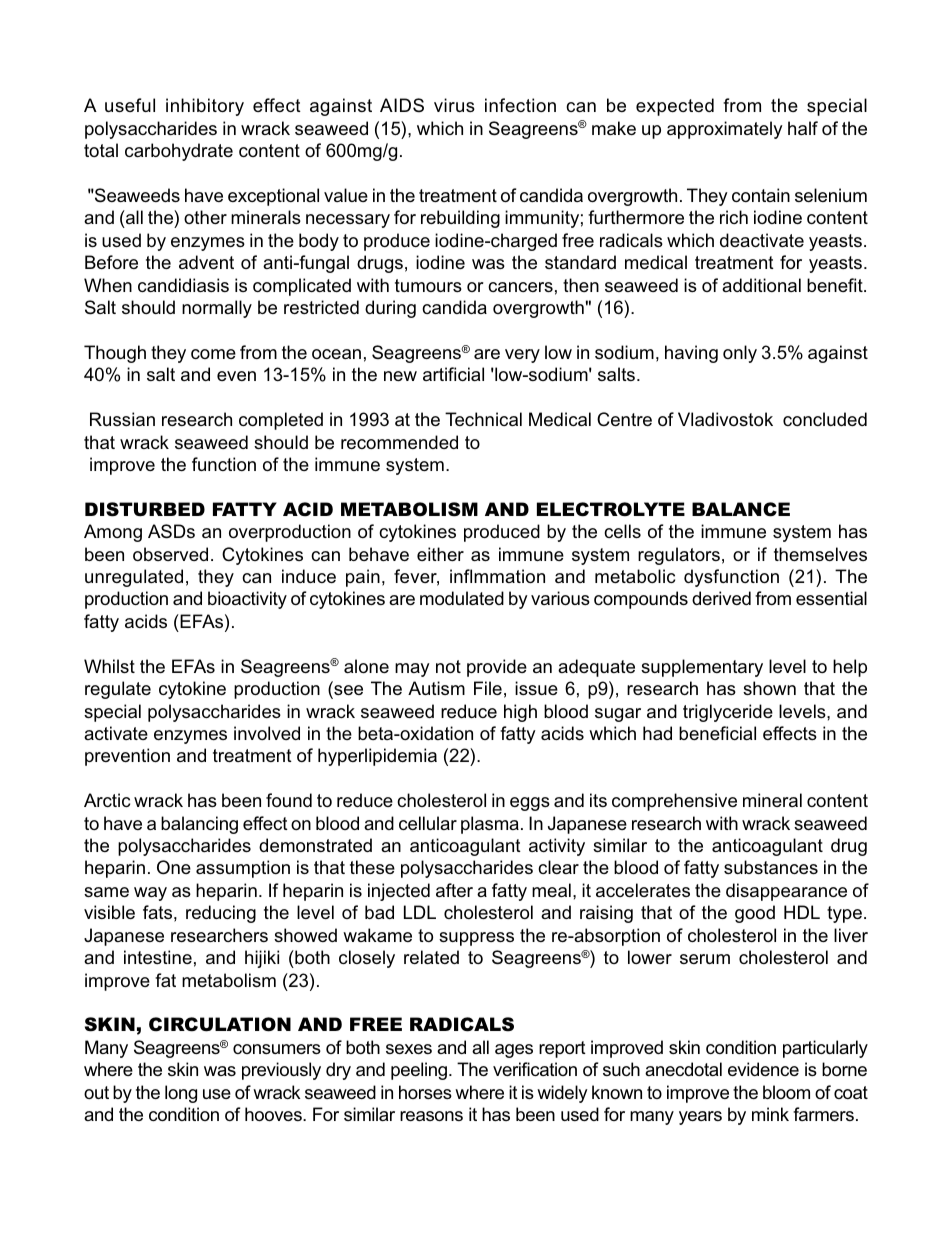 The image size is (952, 1233). Describe the element at coordinates (786, 1092) in the screenshot. I see `bloom` at that location.
